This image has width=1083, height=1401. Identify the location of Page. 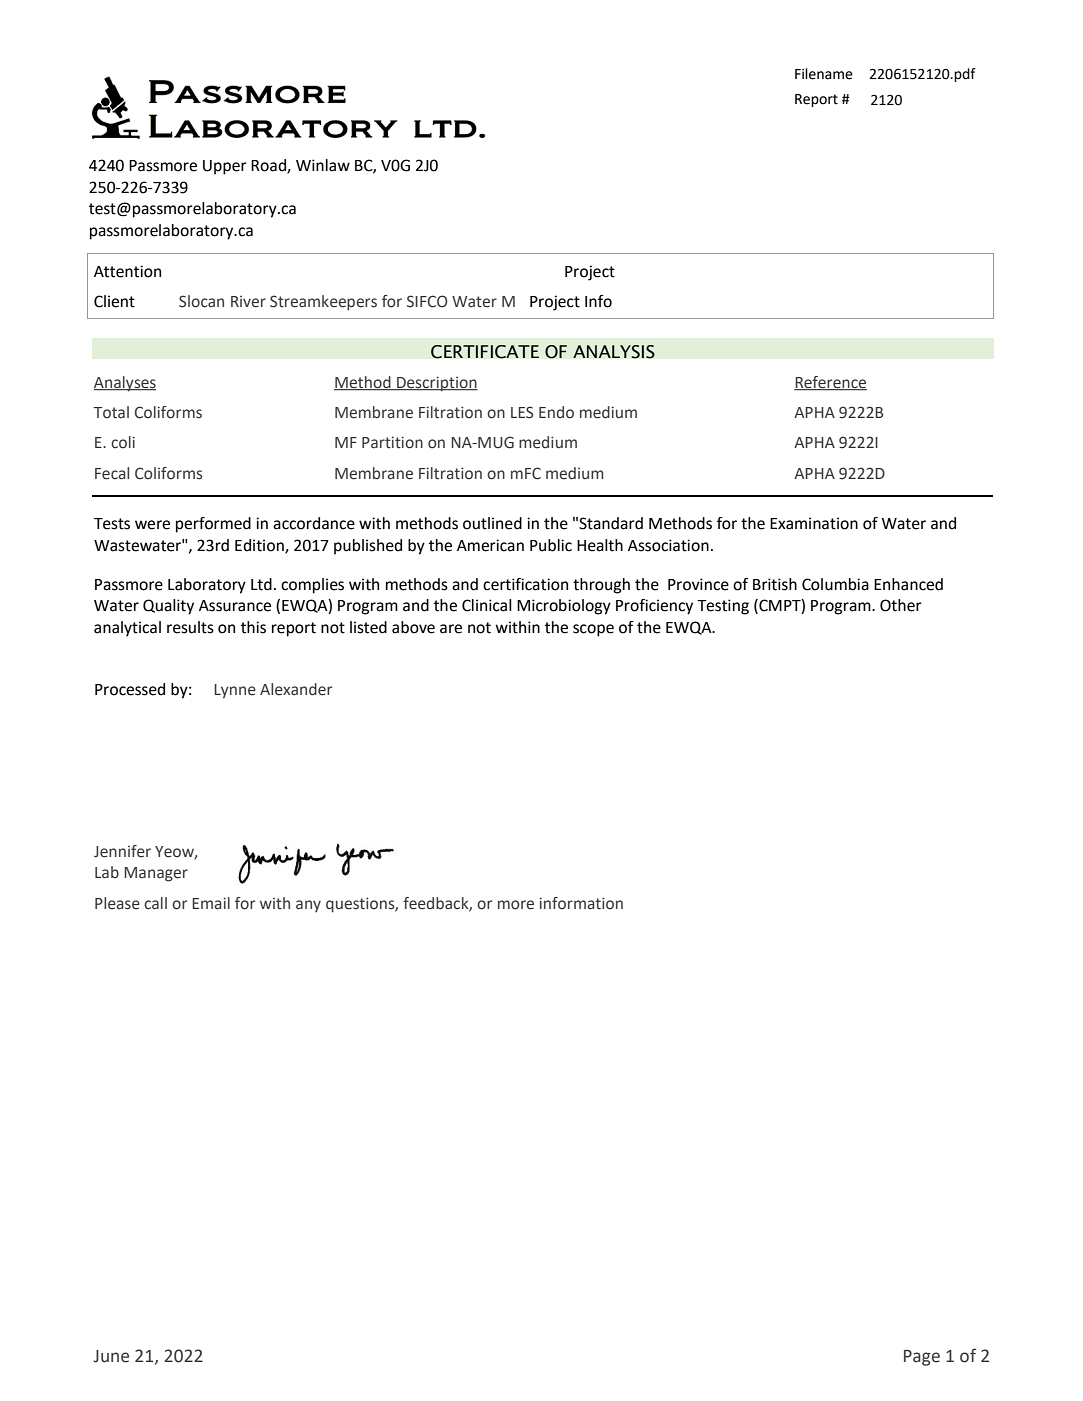
(922, 1358).
